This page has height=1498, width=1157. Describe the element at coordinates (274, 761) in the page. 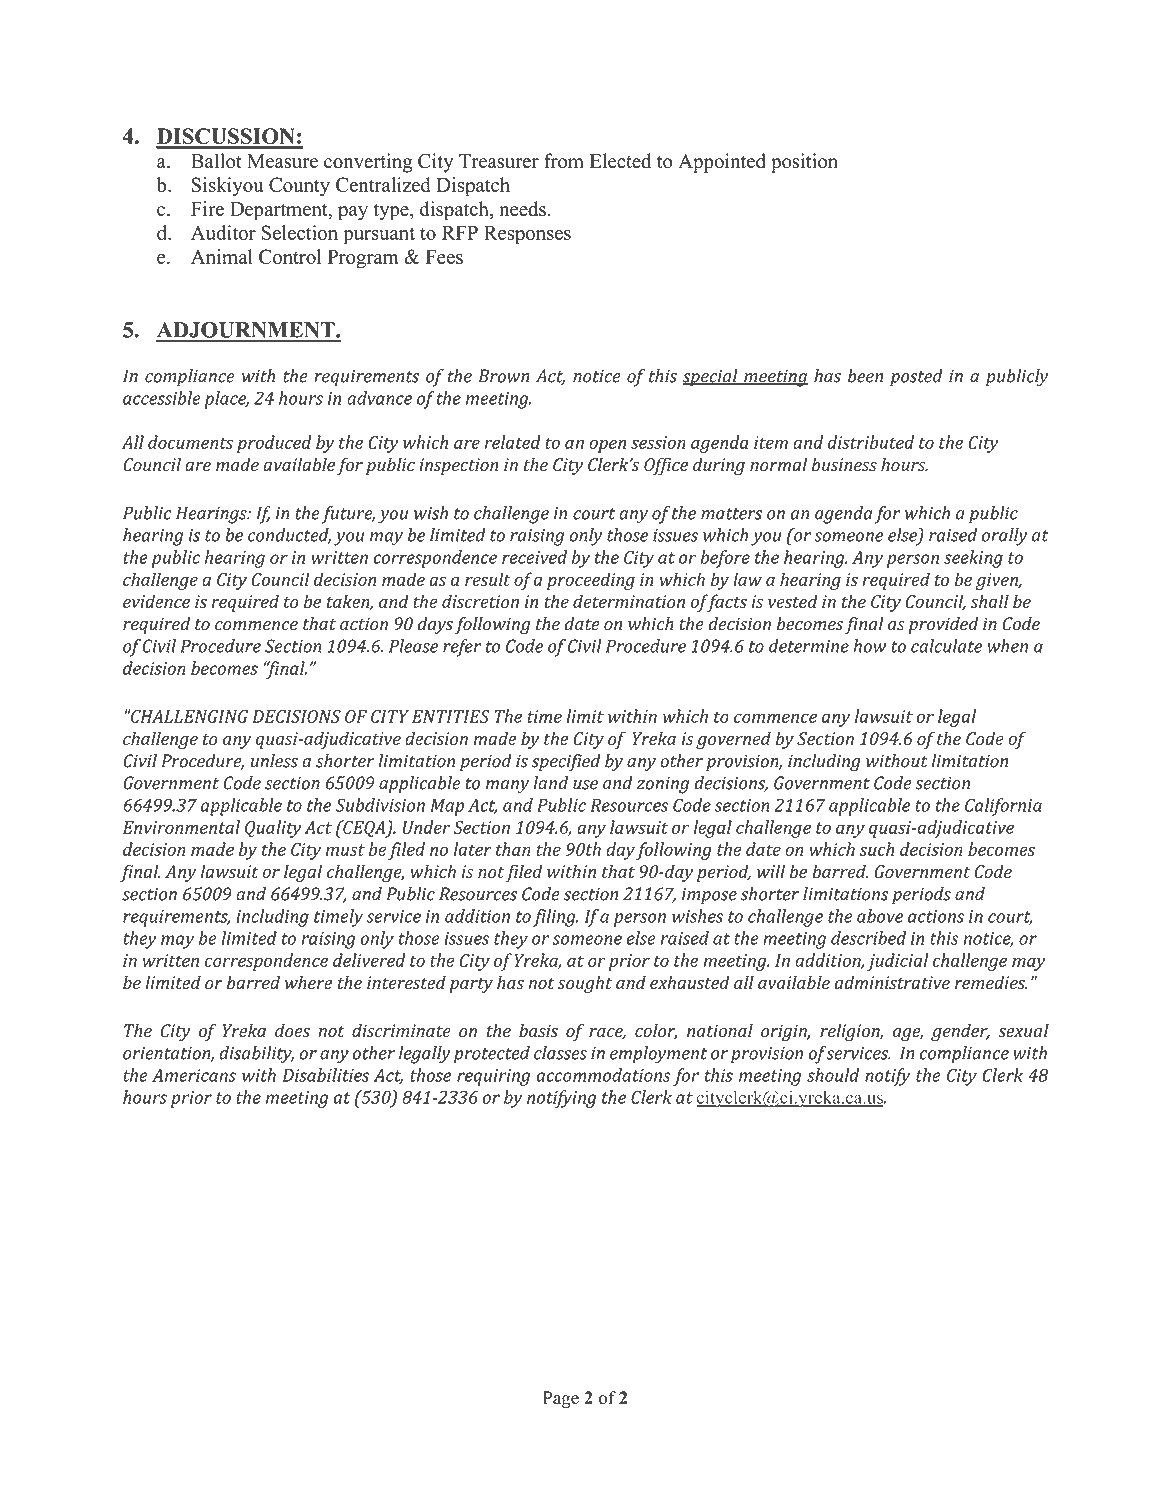

I see `unless` at that location.
